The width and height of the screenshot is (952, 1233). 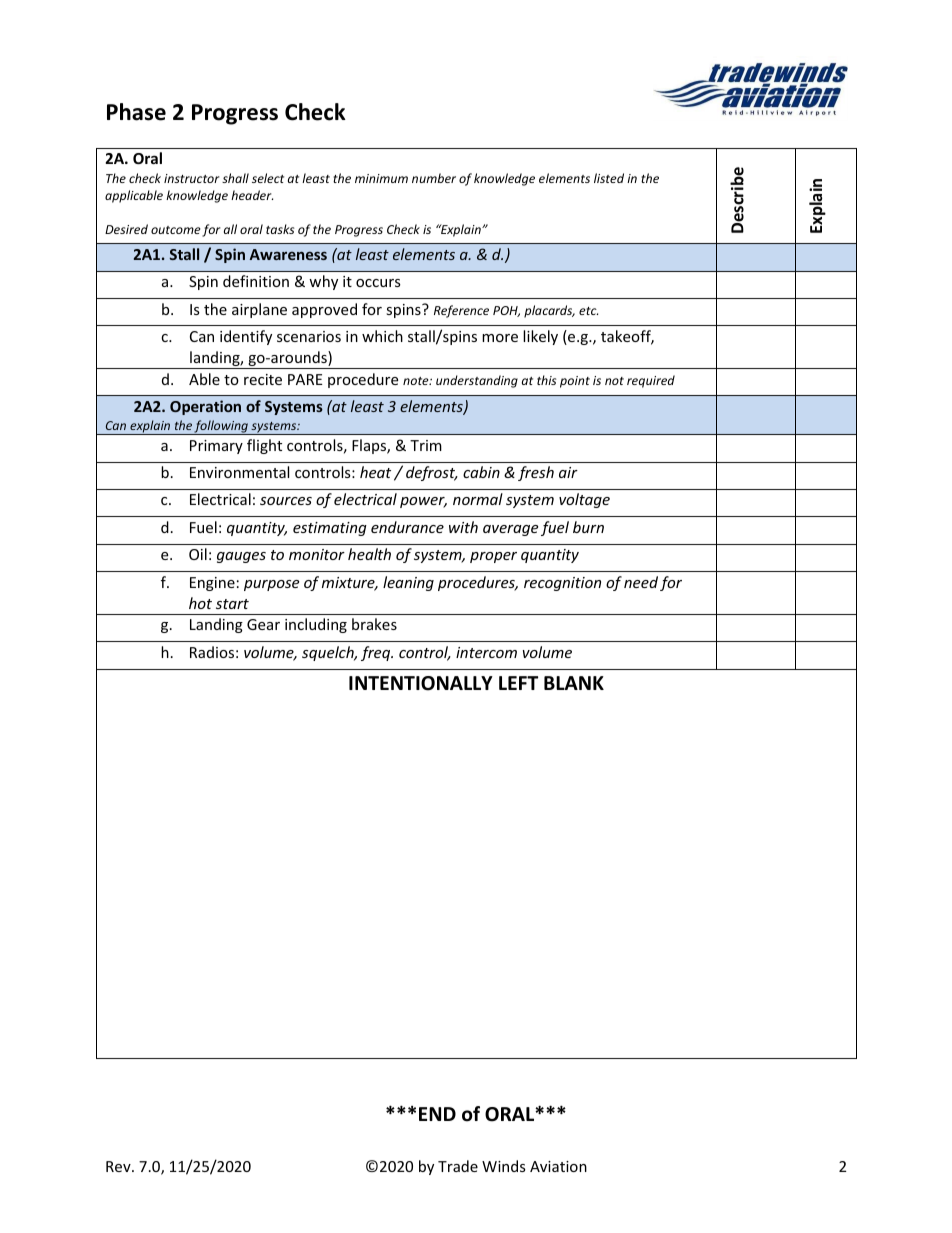 What do you see at coordinates (458, 1166) in the screenshot?
I see `Trade` at bounding box center [458, 1166].
